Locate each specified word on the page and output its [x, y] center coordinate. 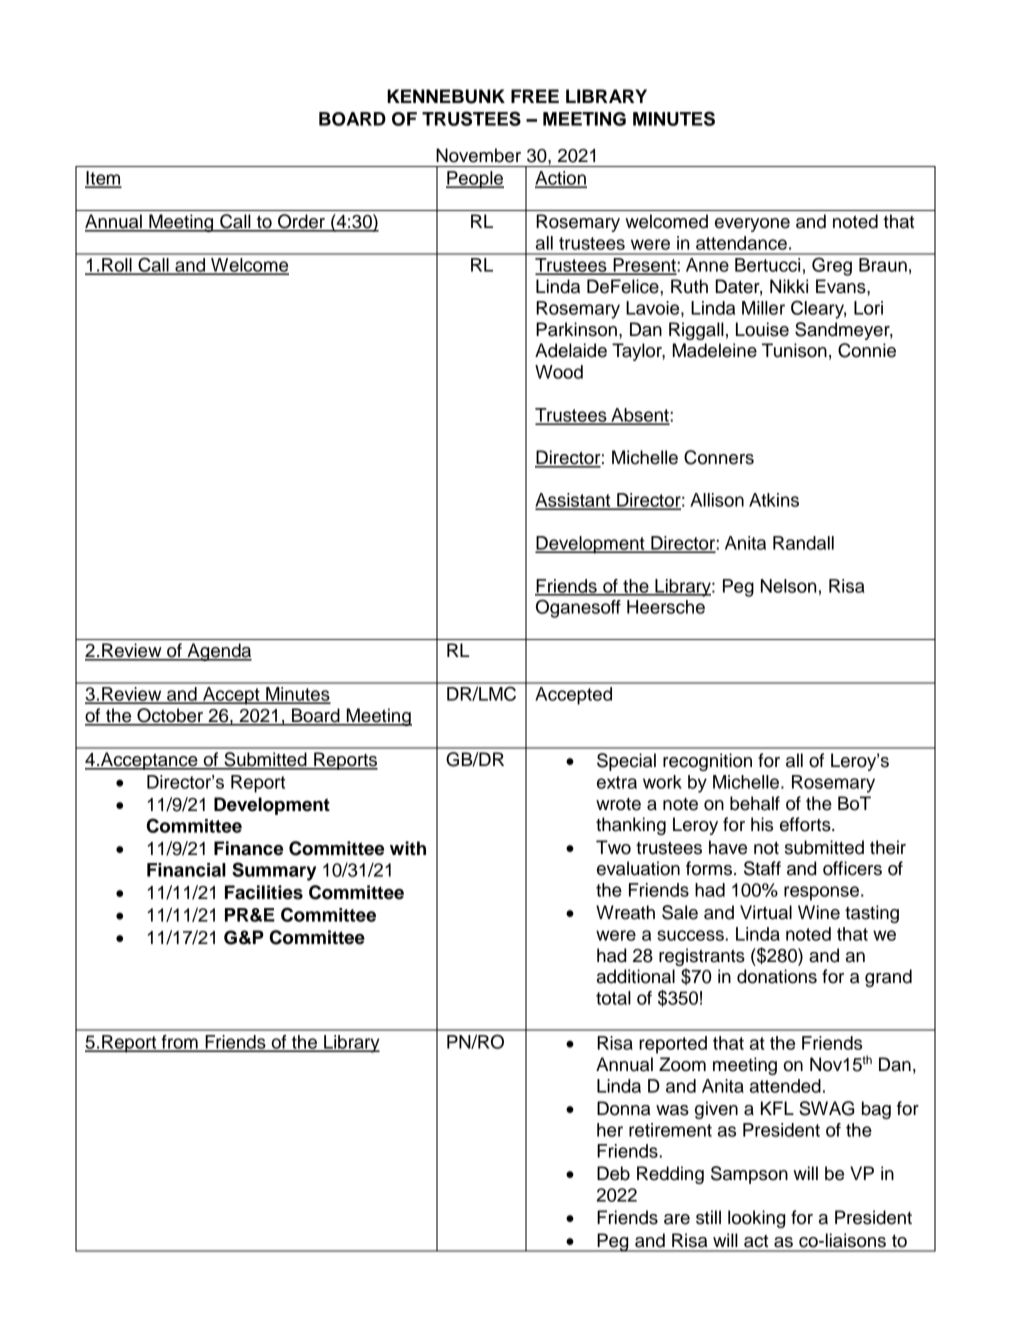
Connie [867, 350]
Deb [613, 1173]
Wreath [625, 912]
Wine [819, 912]
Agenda [218, 652]
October [170, 716]
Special [626, 762]
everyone [752, 225]
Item [103, 179]
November [478, 155]
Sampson [749, 1175]
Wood [559, 372]
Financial [186, 870]
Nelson [788, 586]
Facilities [264, 892]
